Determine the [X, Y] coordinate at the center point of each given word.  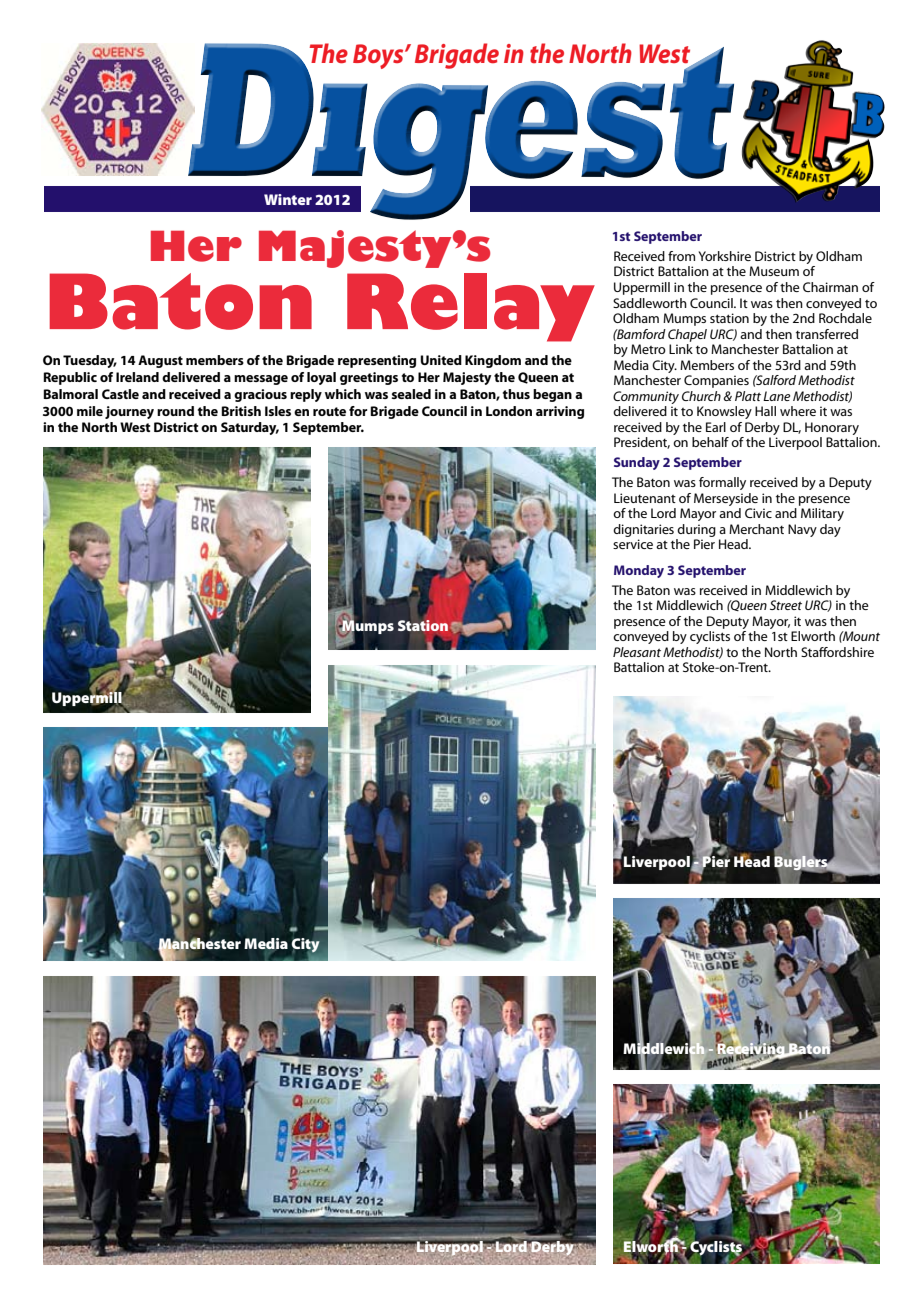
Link [681, 349]
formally [722, 483]
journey [129, 412]
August [160, 361]
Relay [471, 307]
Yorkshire [725, 256]
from [681, 256]
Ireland [137, 377]
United [441, 360]
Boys [379, 56]
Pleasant [637, 652]
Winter [288, 199]
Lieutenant [645, 498]
